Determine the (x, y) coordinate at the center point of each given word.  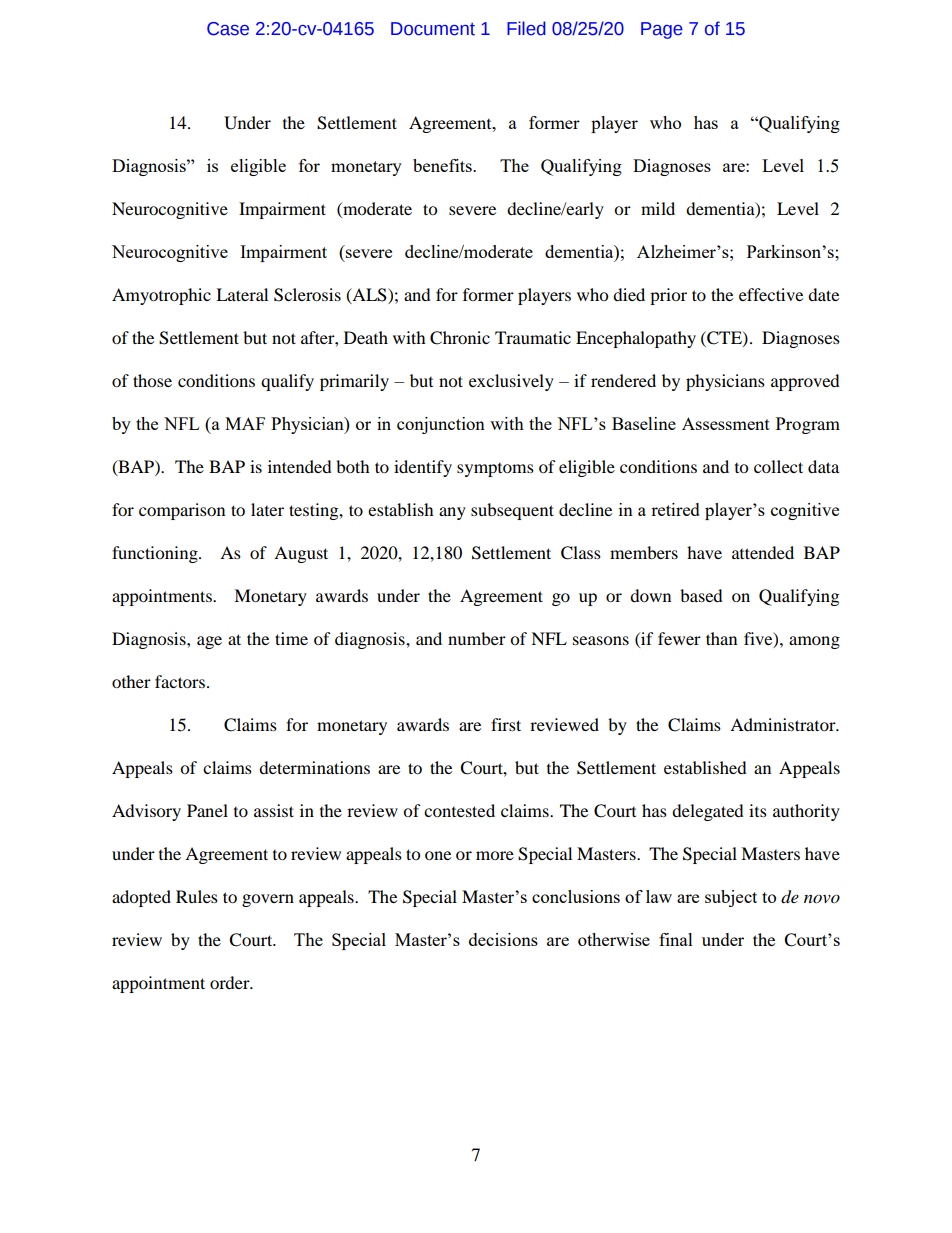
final (676, 939)
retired (675, 509)
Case (228, 29)
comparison (182, 511)
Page (662, 30)
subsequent (512, 511)
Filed (526, 28)
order (231, 982)
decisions (503, 939)
